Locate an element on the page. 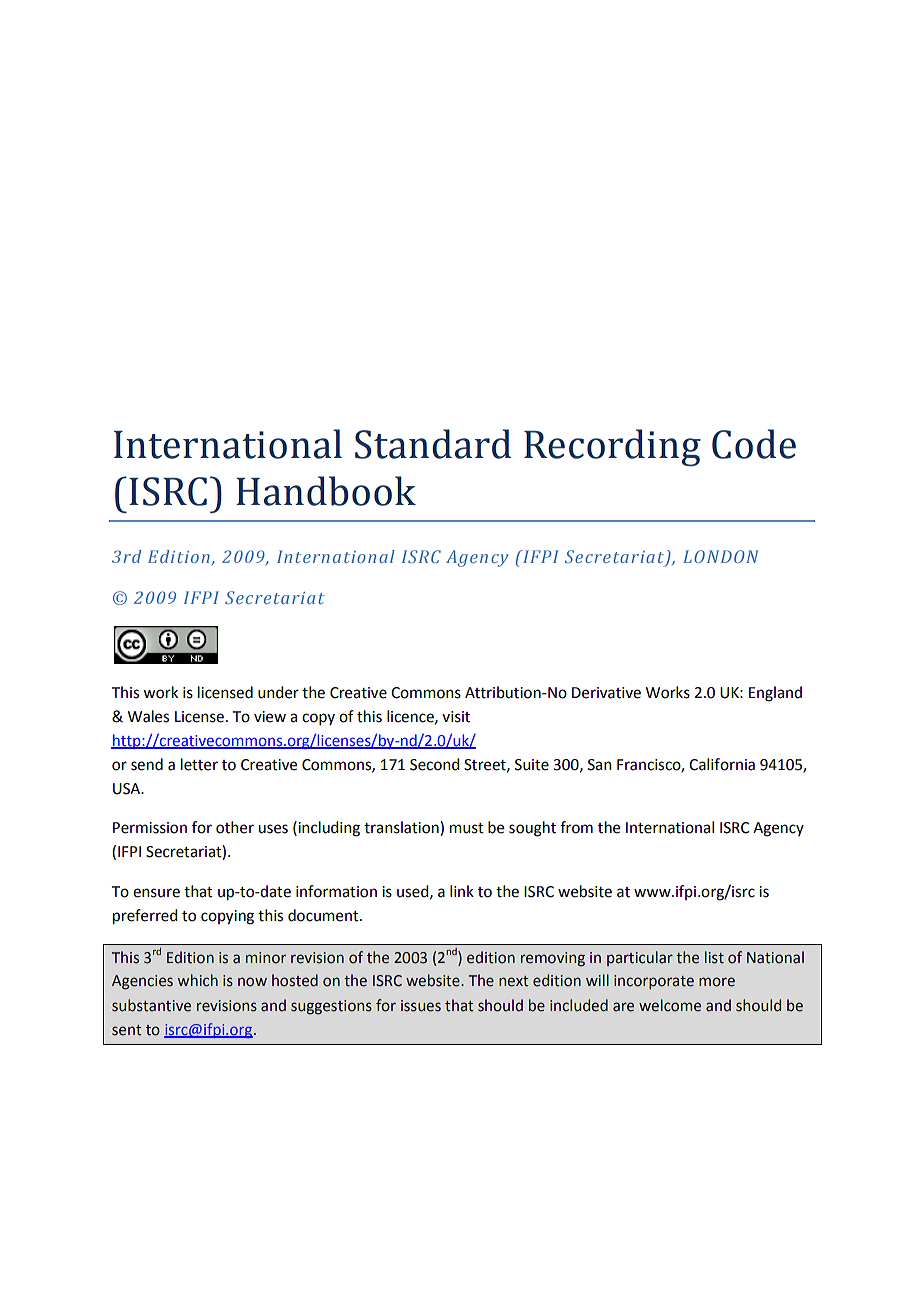 This image has height=1308, width=924. substantive is located at coordinates (151, 1005).
